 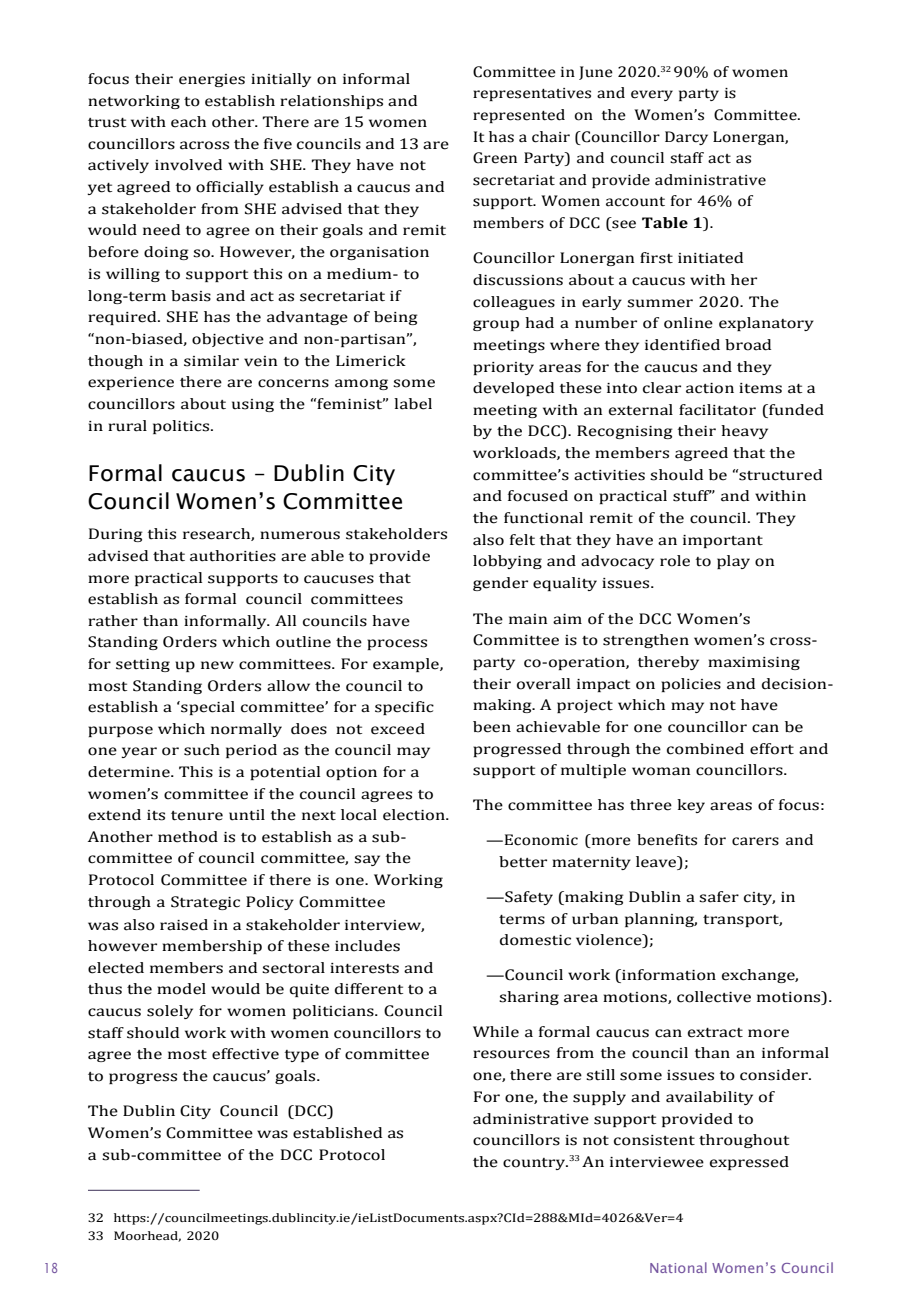 I want to click on Darcy, so click(x=686, y=138).
